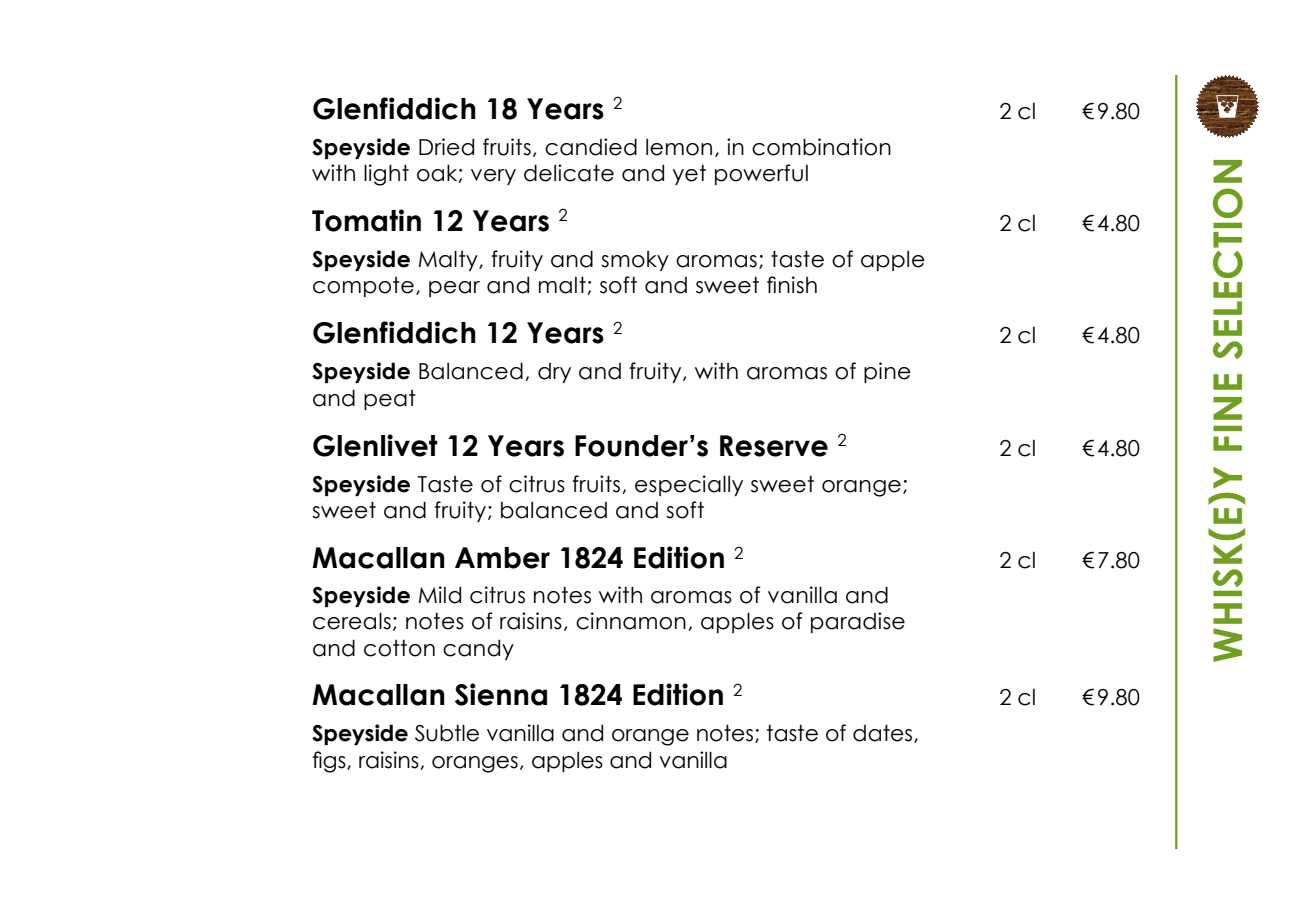 This screenshot has width=1311, height=924. Describe the element at coordinates (447, 733) in the screenshot. I see `Subtle` at that location.
